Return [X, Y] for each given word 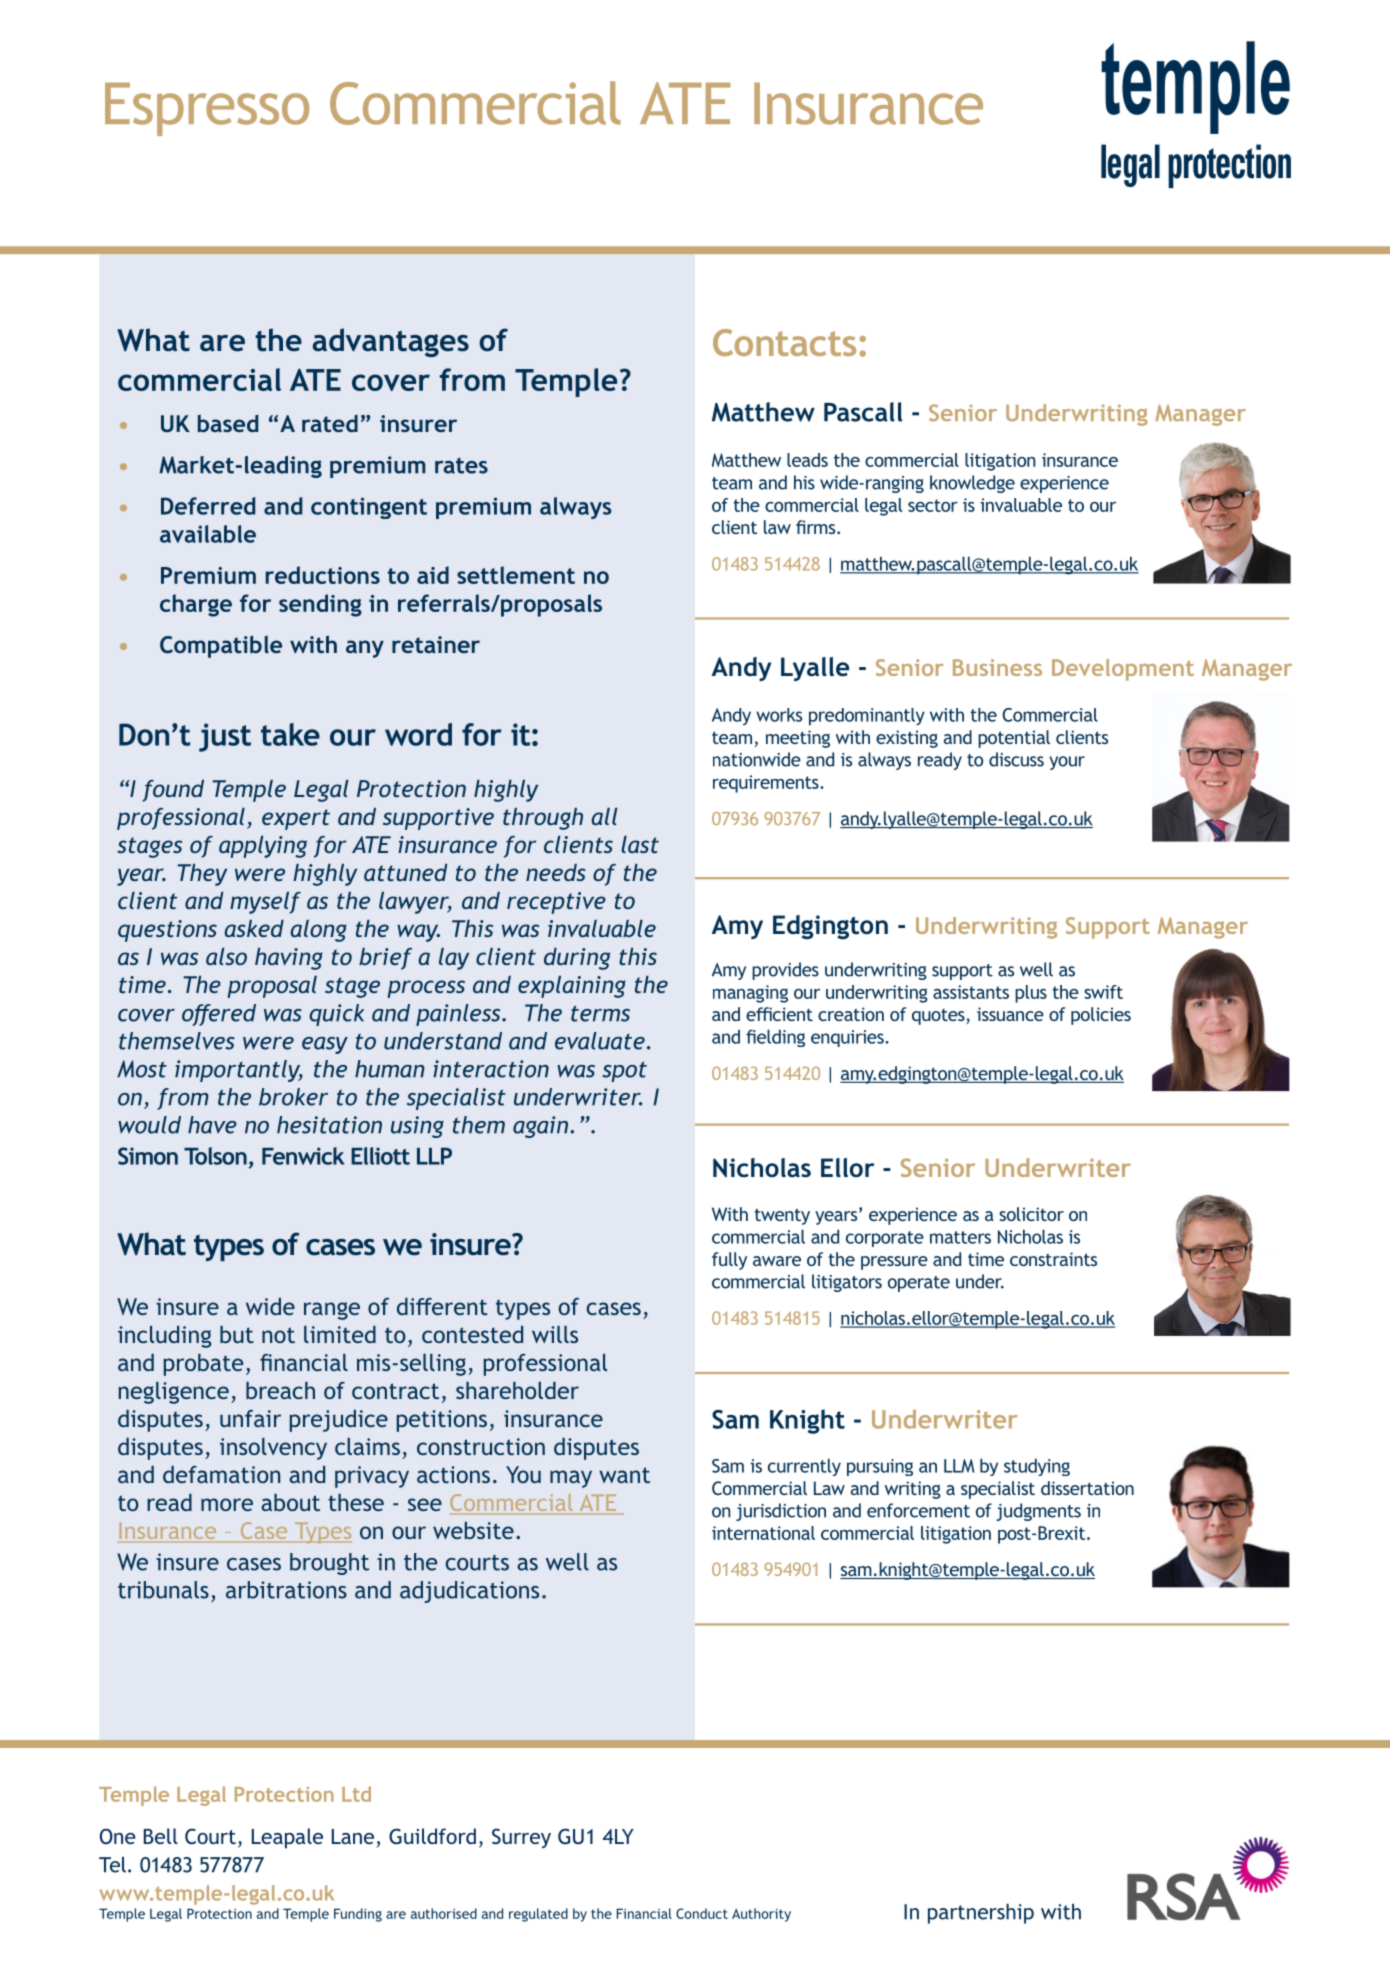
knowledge [972, 484]
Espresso [207, 109]
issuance [1010, 1014]
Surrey [521, 1838]
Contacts [784, 342]
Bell [161, 1836]
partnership [981, 1913]
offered [219, 1015]
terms [600, 1014]
